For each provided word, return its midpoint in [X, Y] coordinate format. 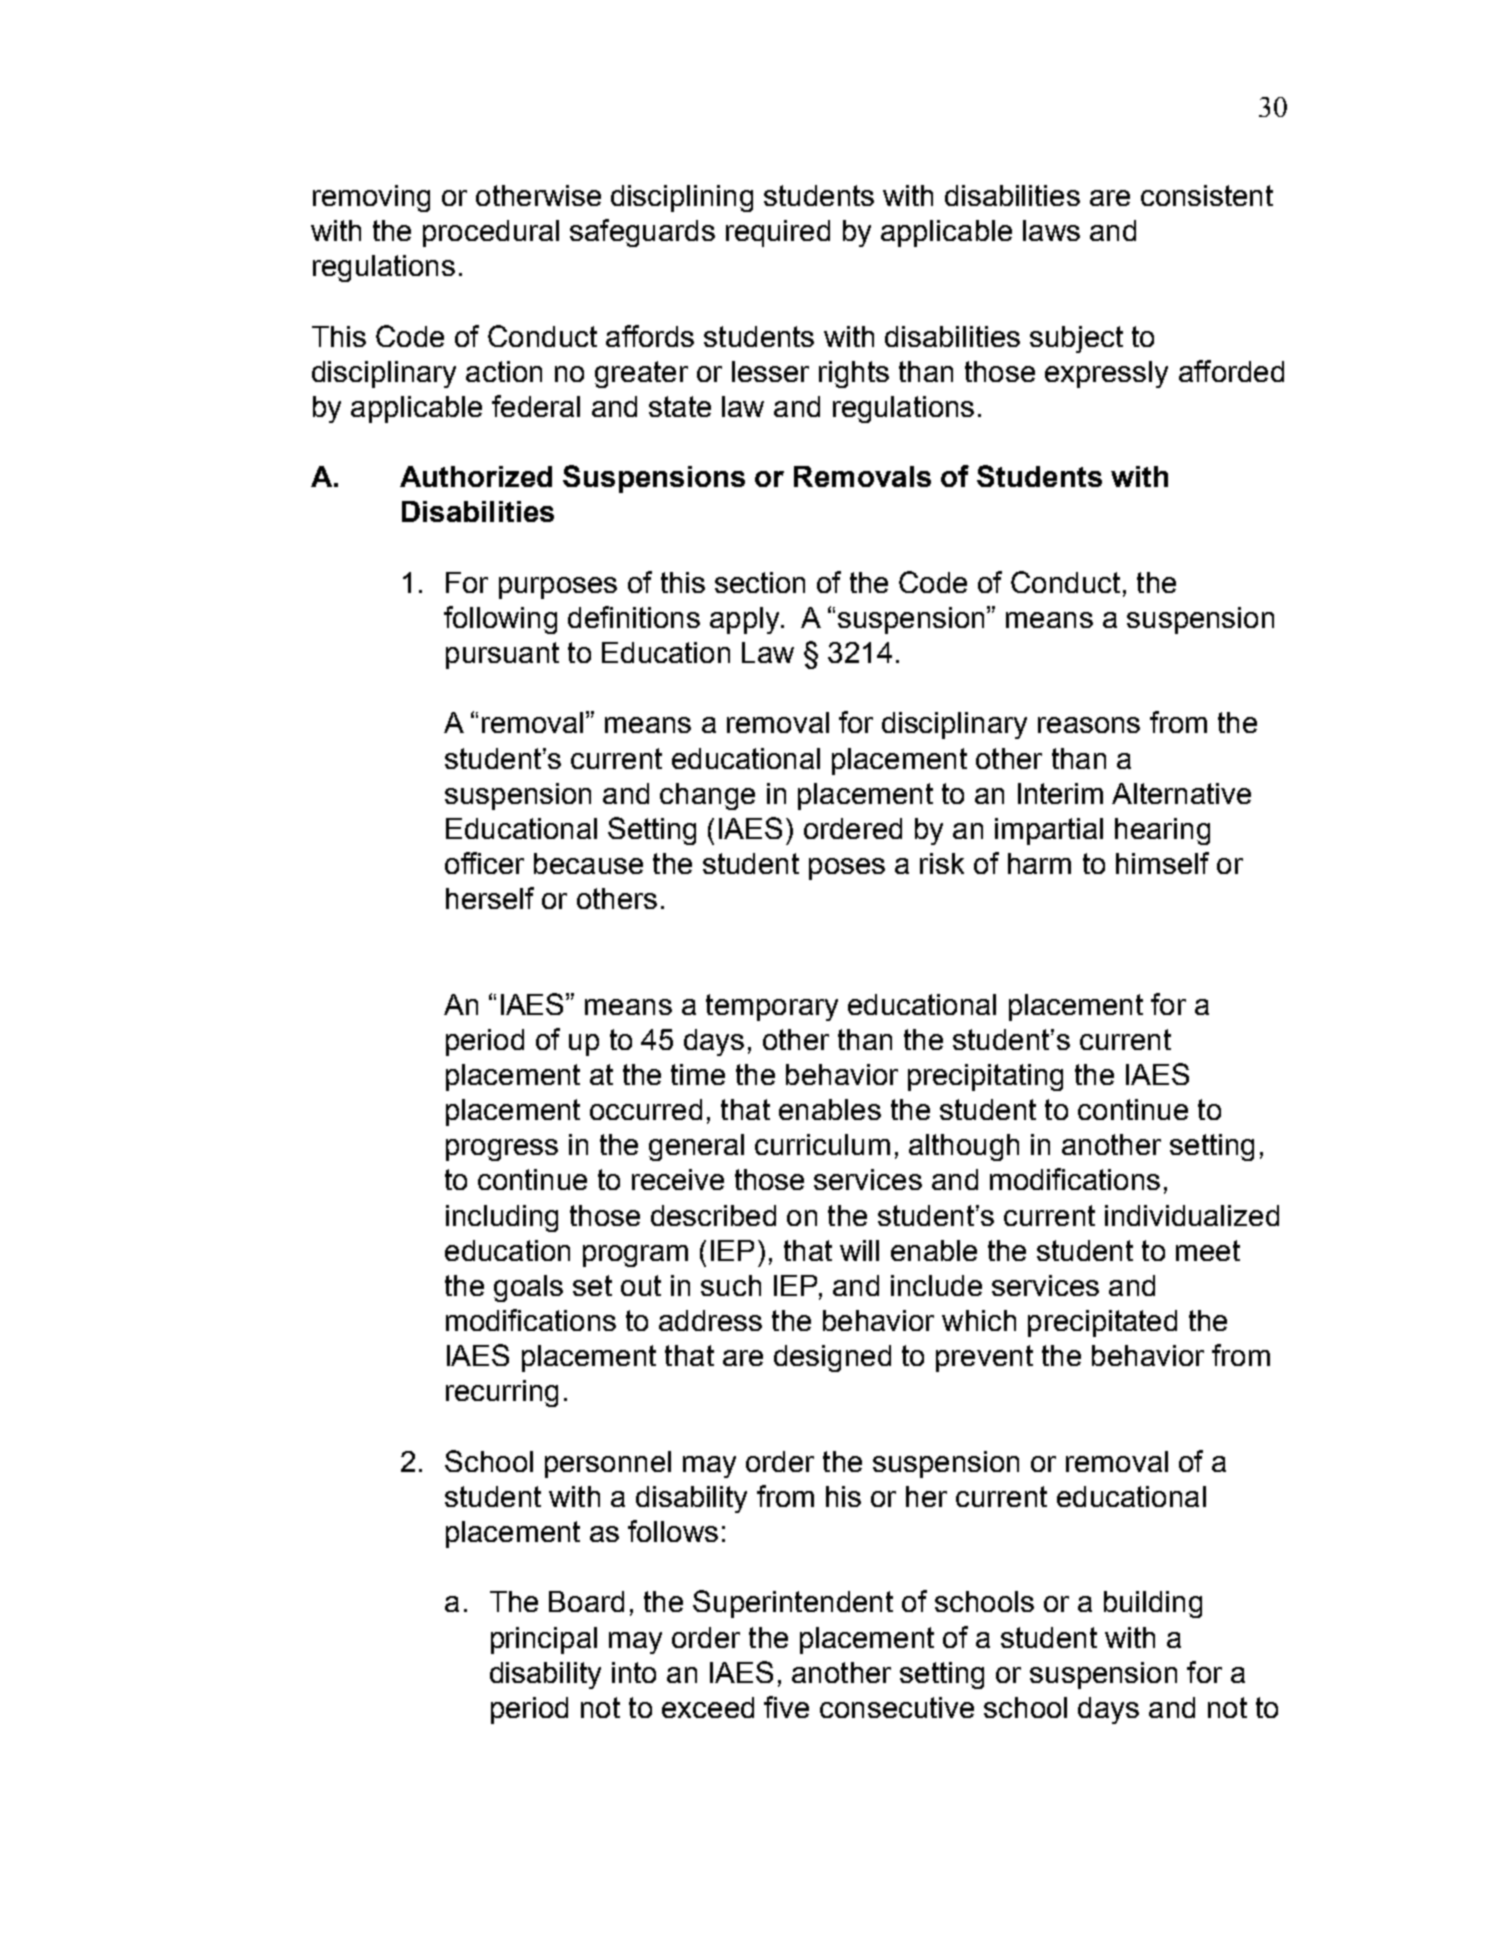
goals [528, 1288]
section [760, 582]
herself [490, 898]
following [500, 620]
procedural [491, 233]
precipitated [1102, 1323]
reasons [1089, 725]
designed [832, 1358]
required [778, 233]
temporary [772, 1007]
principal [544, 1640]
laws [1051, 230]
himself [1162, 863]
